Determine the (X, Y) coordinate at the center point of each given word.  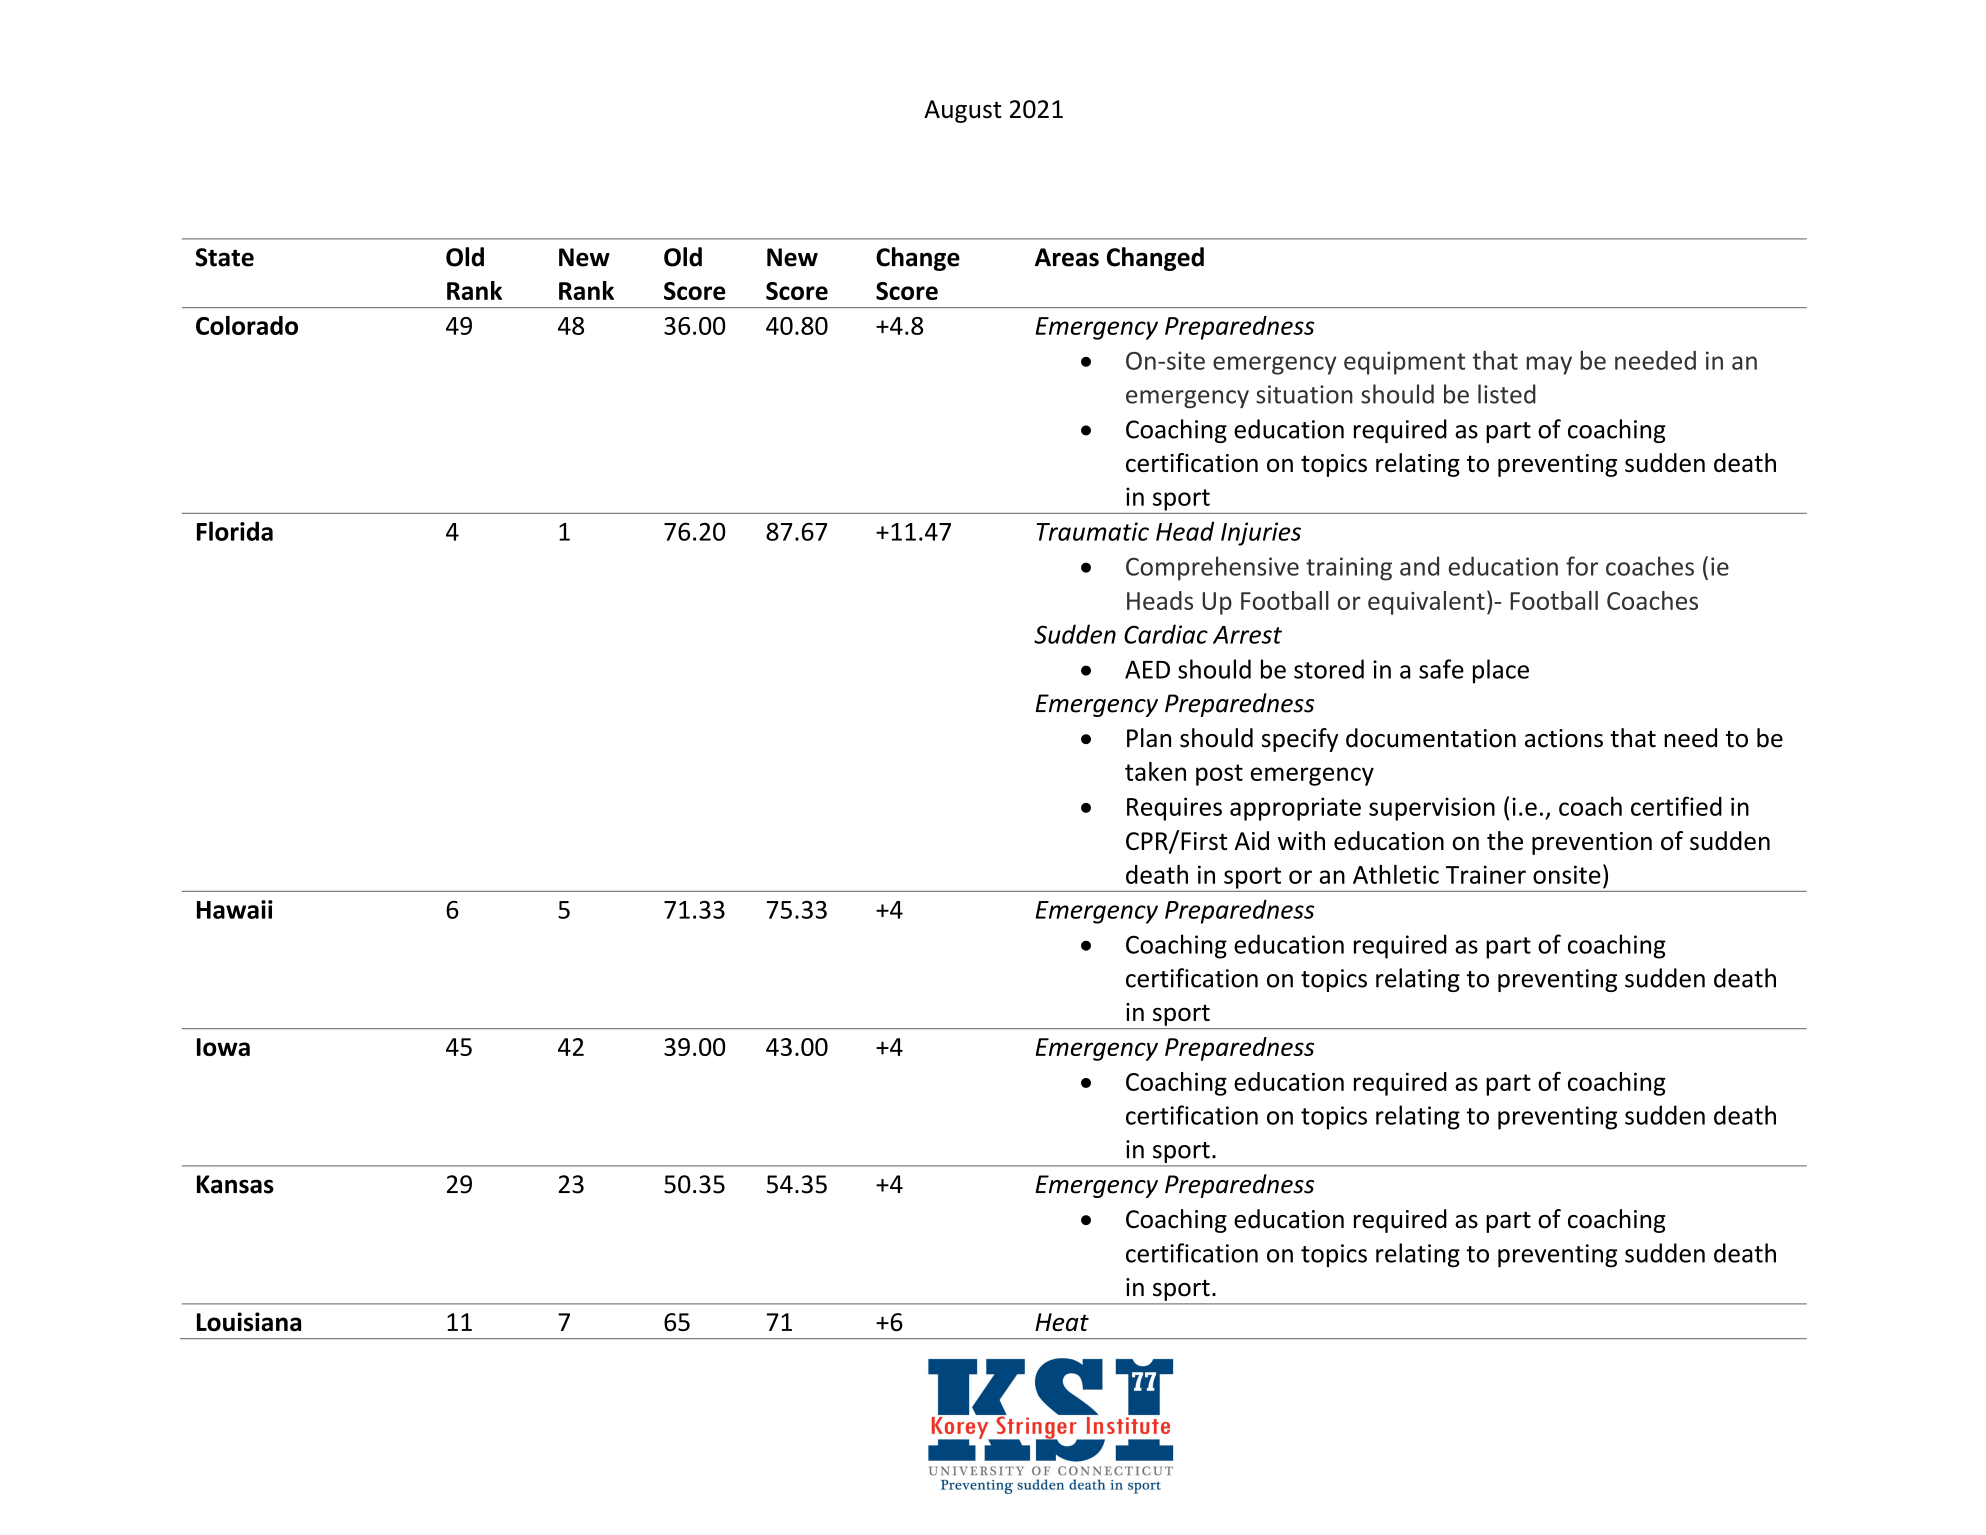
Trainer (1486, 874)
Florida (235, 531)
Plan (1149, 738)
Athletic (1396, 874)
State (225, 257)
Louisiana (249, 1322)
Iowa (223, 1047)
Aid (1251, 841)
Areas (1067, 257)
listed (1507, 394)
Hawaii (235, 909)
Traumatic (1092, 531)
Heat (1062, 1322)
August (963, 111)
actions (1564, 738)
